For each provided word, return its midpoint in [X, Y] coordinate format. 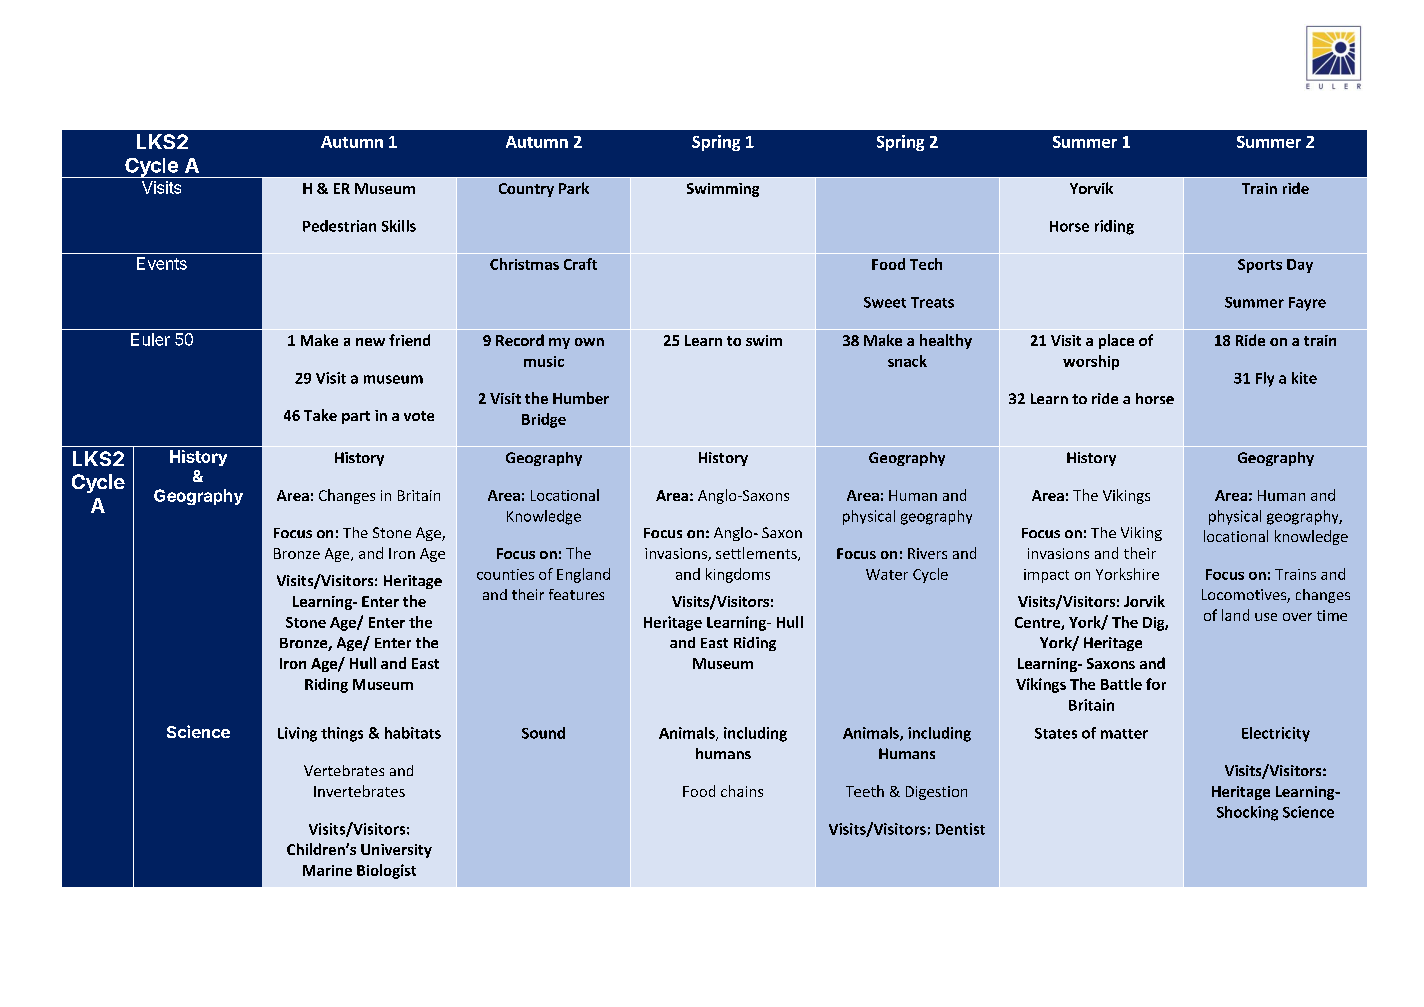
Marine [327, 870]
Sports [1260, 266]
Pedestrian [339, 226]
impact [1046, 576]
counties [505, 574]
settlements [757, 554]
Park [574, 188]
